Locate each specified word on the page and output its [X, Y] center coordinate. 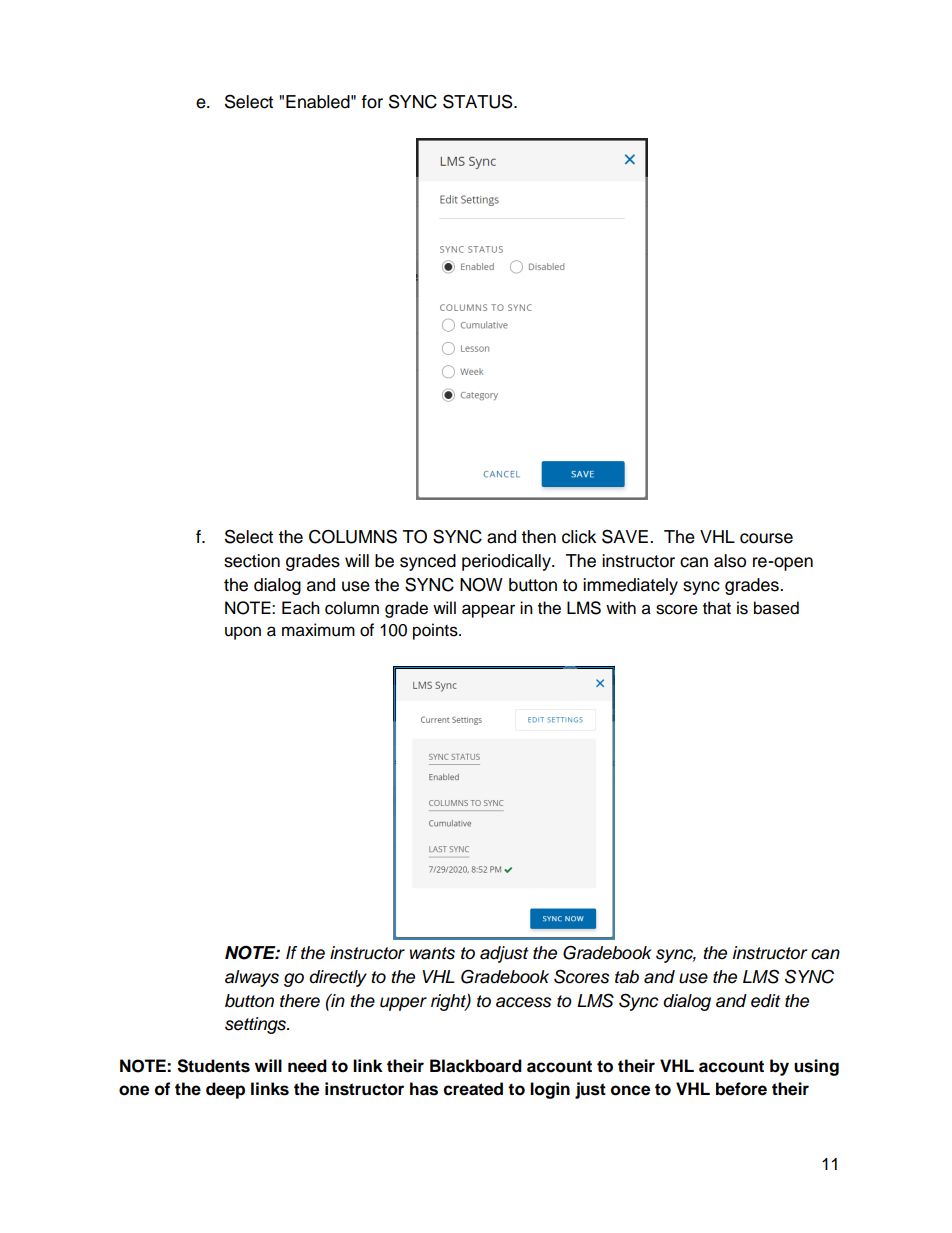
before [741, 1089]
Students [213, 1066]
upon [243, 633]
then [538, 537]
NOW [481, 585]
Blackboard [476, 1066]
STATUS [479, 101]
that [717, 608]
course [766, 538]
